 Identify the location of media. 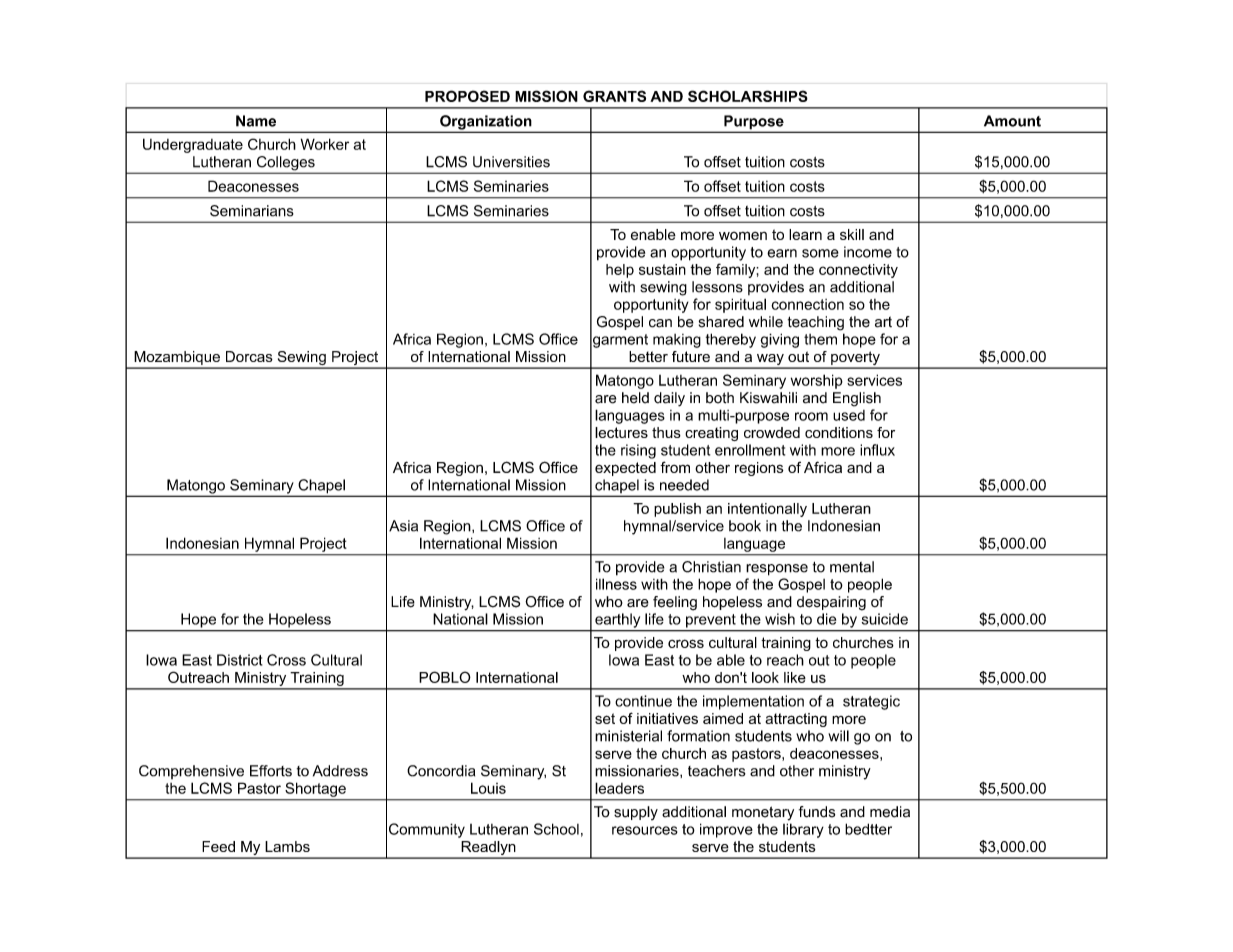
(890, 812).
